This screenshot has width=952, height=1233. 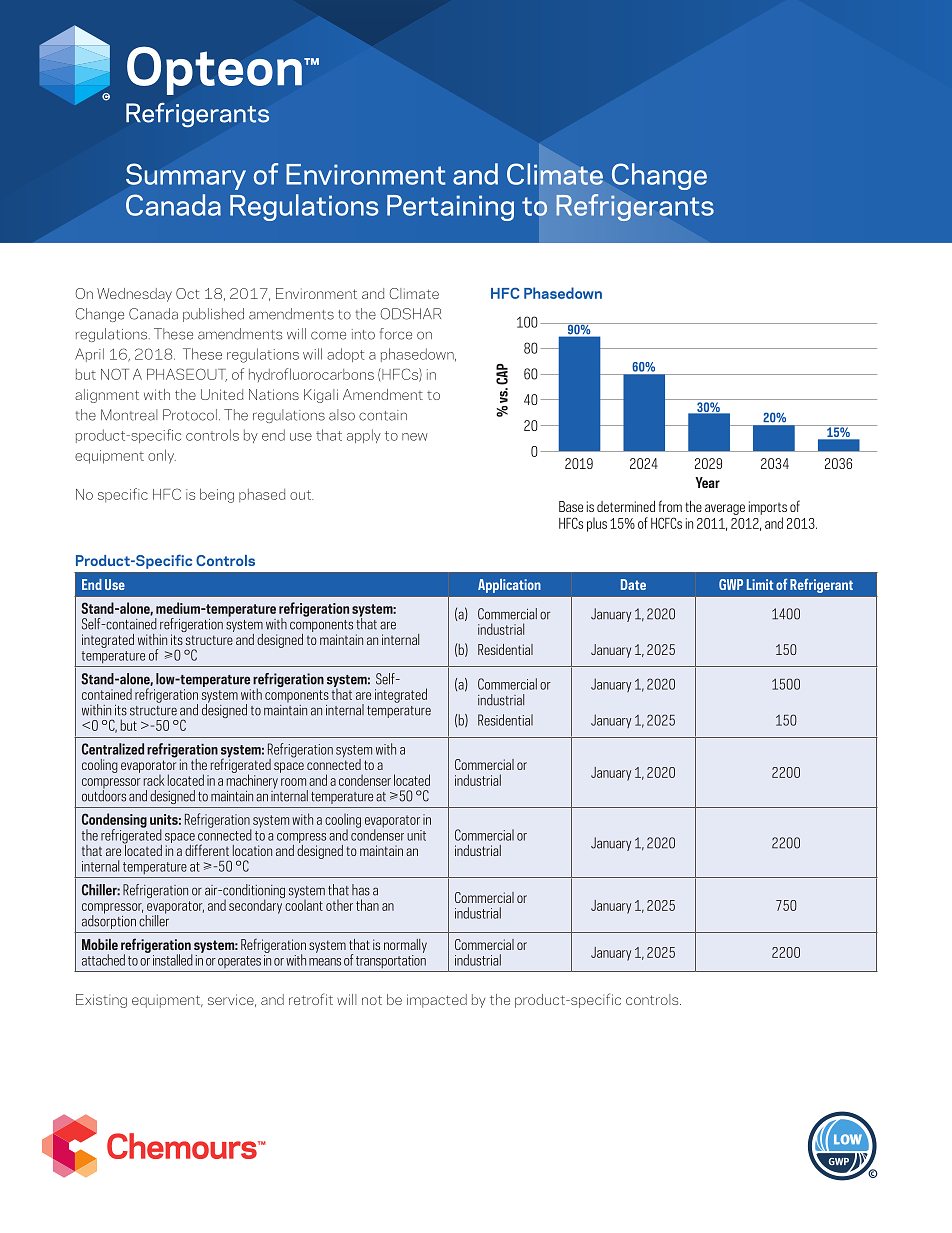 What do you see at coordinates (509, 586) in the screenshot?
I see `Application` at bounding box center [509, 586].
